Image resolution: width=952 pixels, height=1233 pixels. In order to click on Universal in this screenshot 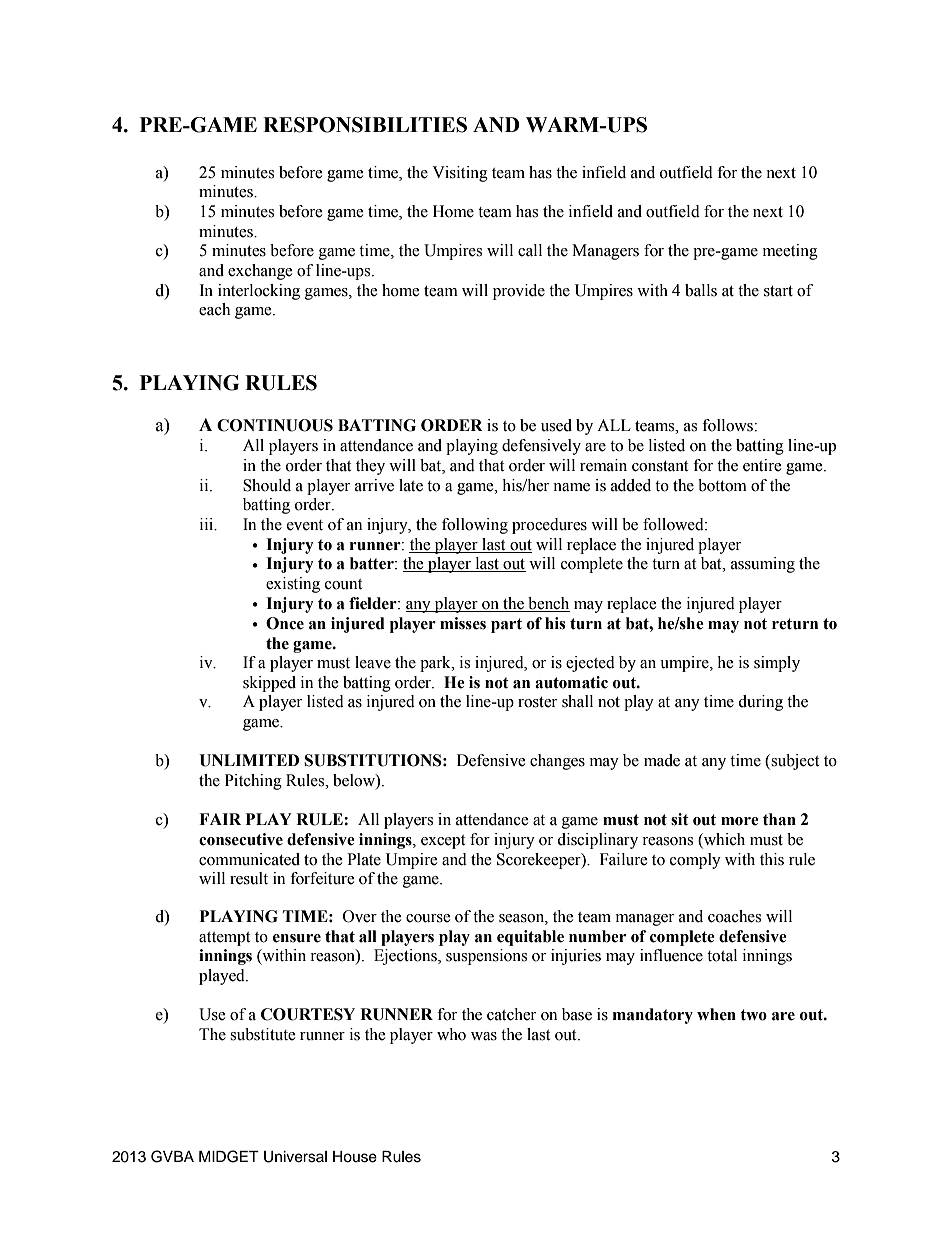, I will do `click(295, 1157)`.
